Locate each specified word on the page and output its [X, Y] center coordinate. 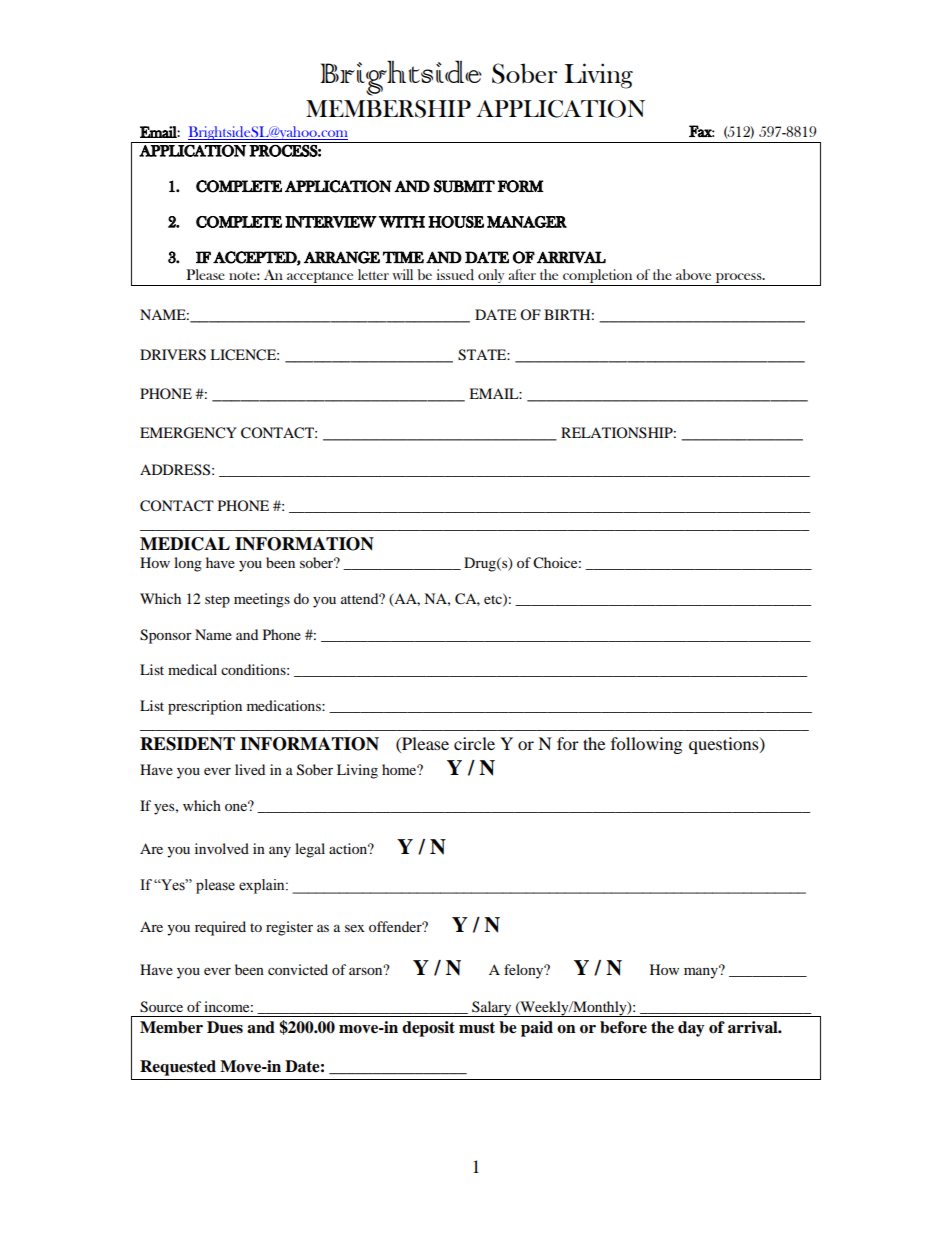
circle [474, 743]
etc [494, 600]
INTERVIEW [331, 222]
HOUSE [456, 222]
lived [250, 769]
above [693, 274]
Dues [225, 1027]
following [646, 745]
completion [598, 277]
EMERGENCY [188, 433]
